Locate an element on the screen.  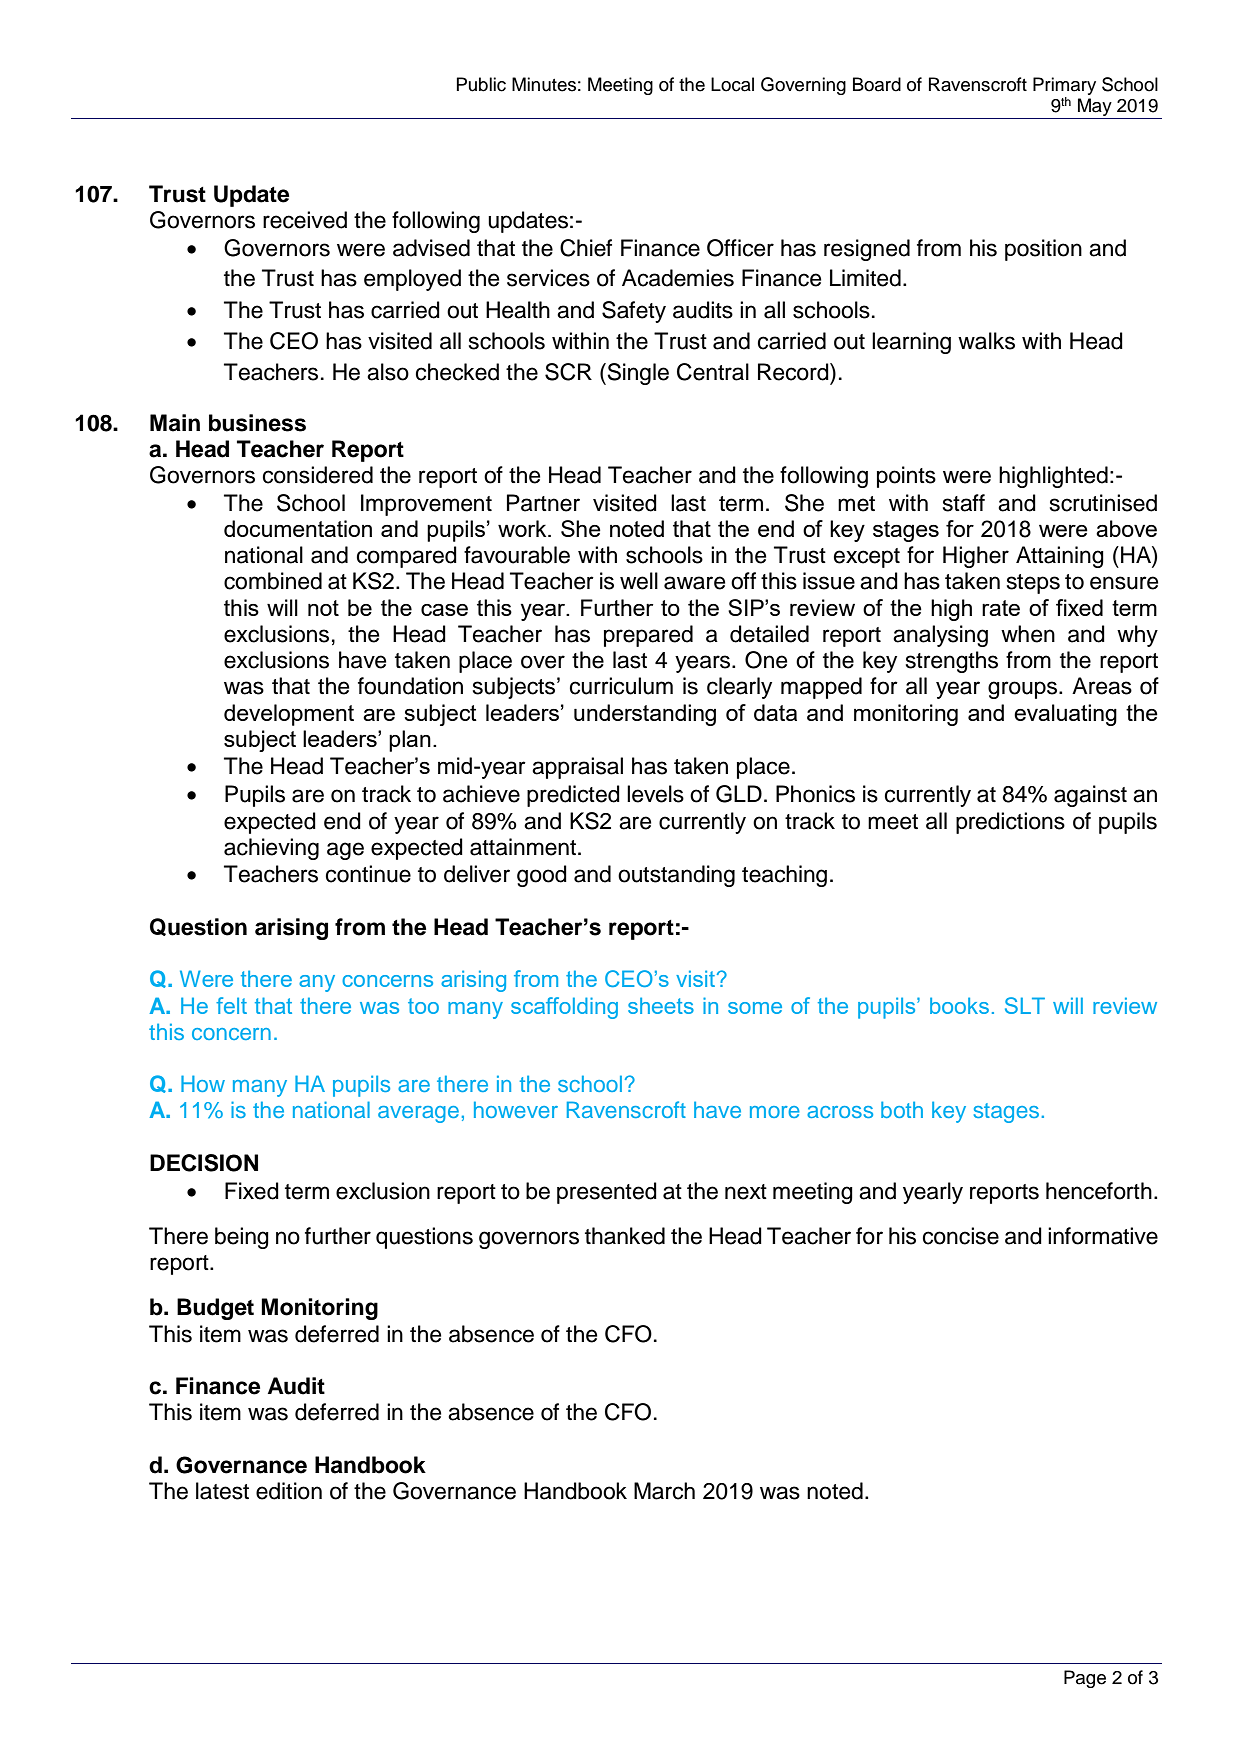
Primary is located at coordinates (1064, 86).
